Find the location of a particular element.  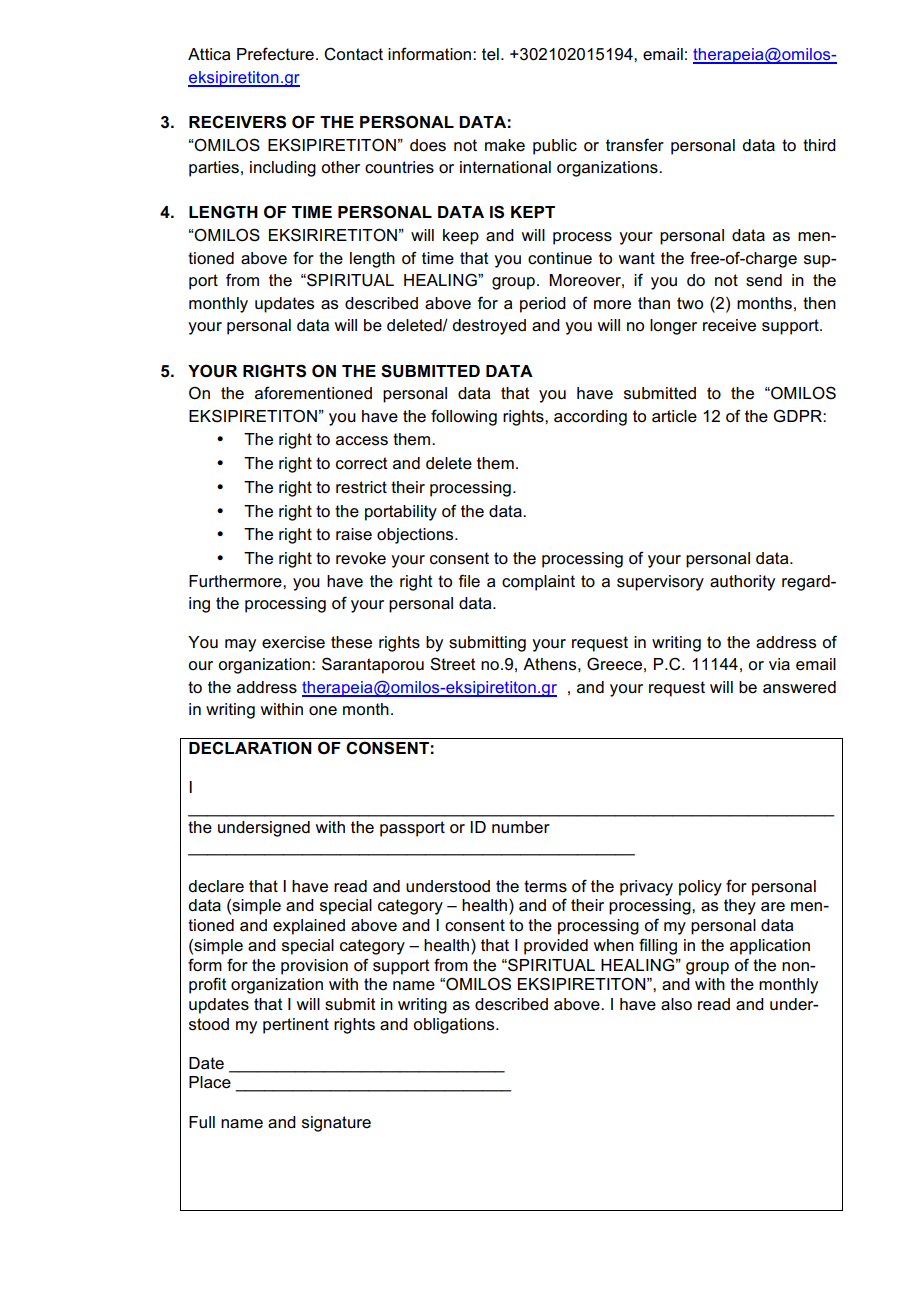

authority is located at coordinates (742, 583).
